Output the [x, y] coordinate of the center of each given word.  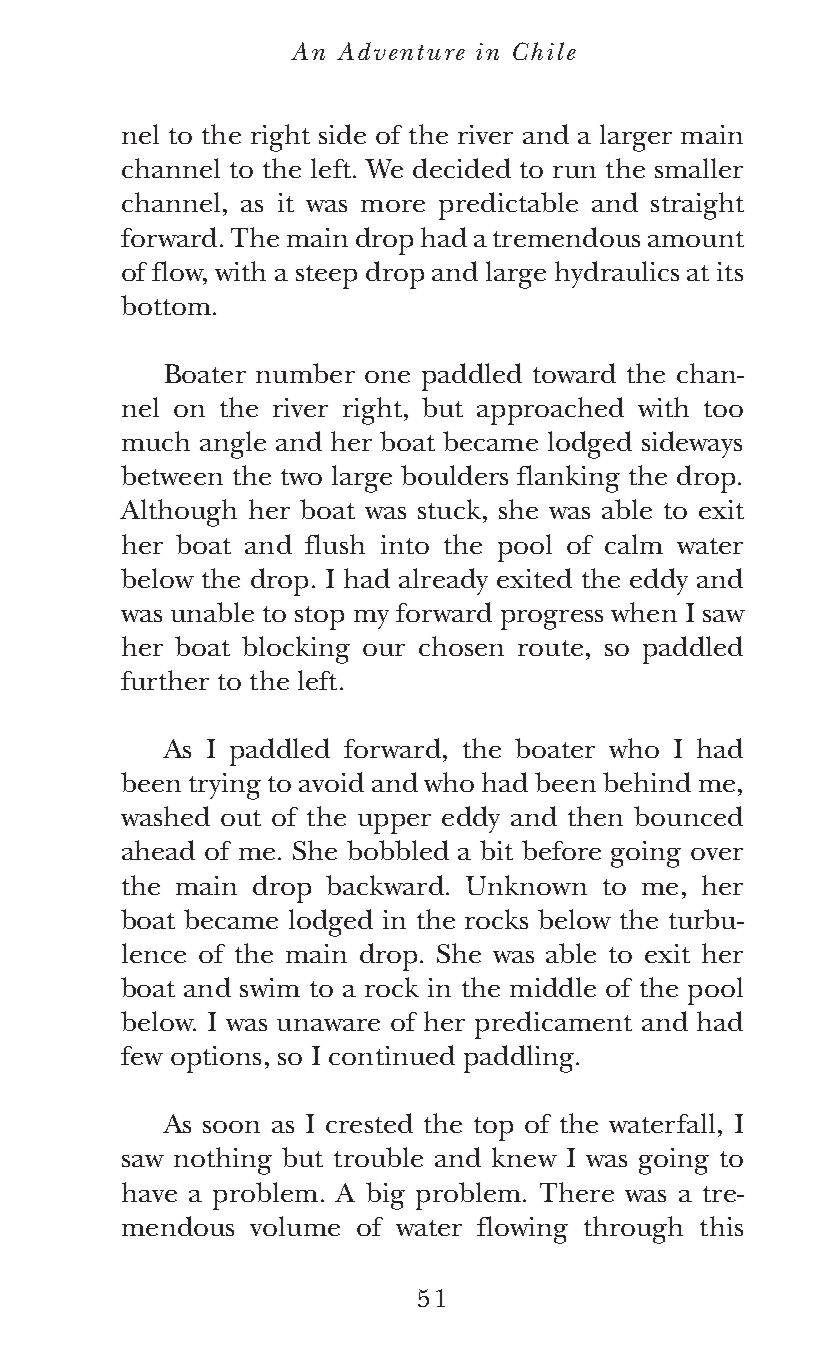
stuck [449, 509]
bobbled [398, 850]
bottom [166, 305]
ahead [158, 850]
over [717, 854]
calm [634, 544]
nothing [223, 1161]
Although [178, 513]
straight [697, 206]
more [393, 206]
